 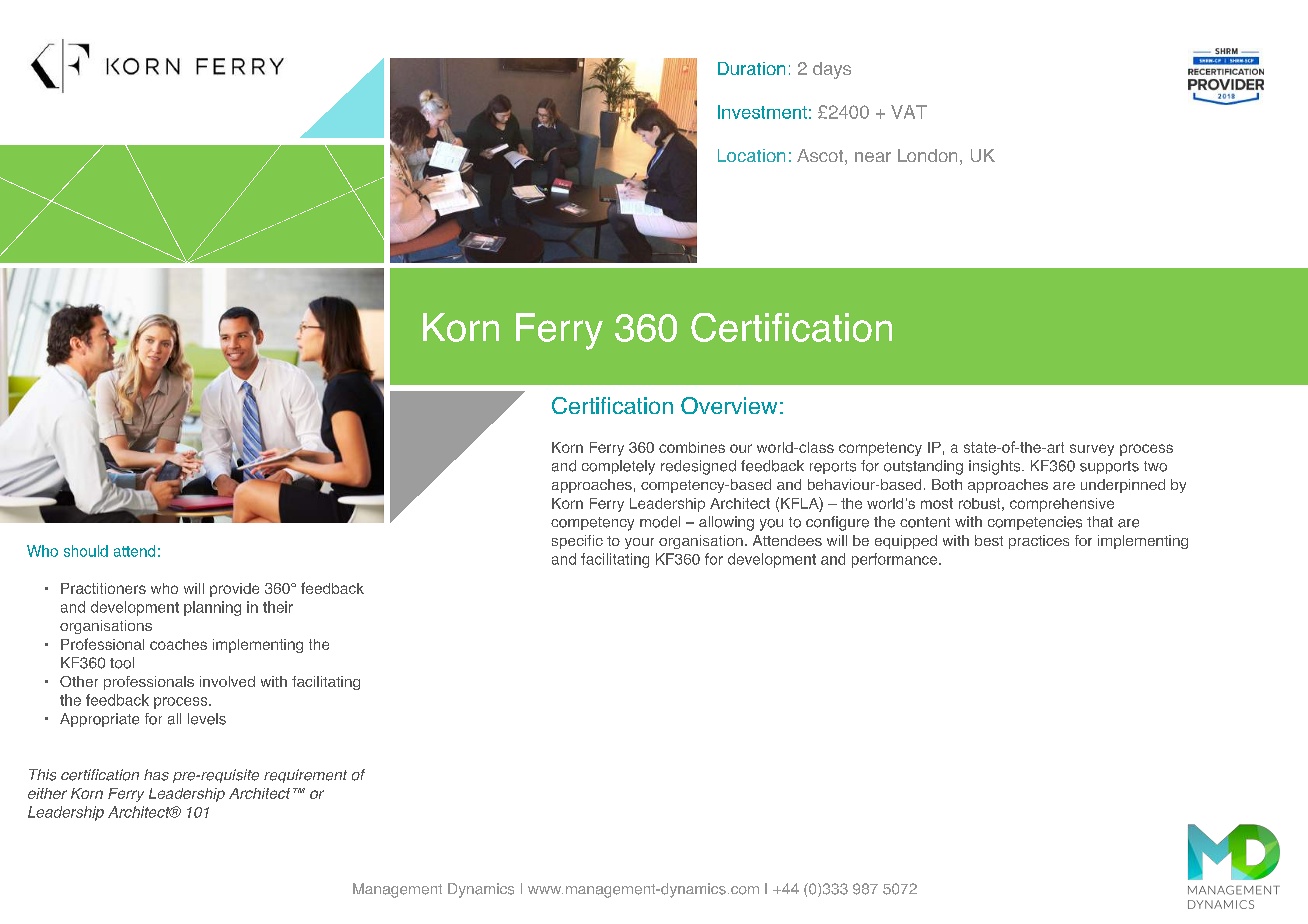 What do you see at coordinates (305, 776) in the screenshot?
I see `requirement` at bounding box center [305, 776].
